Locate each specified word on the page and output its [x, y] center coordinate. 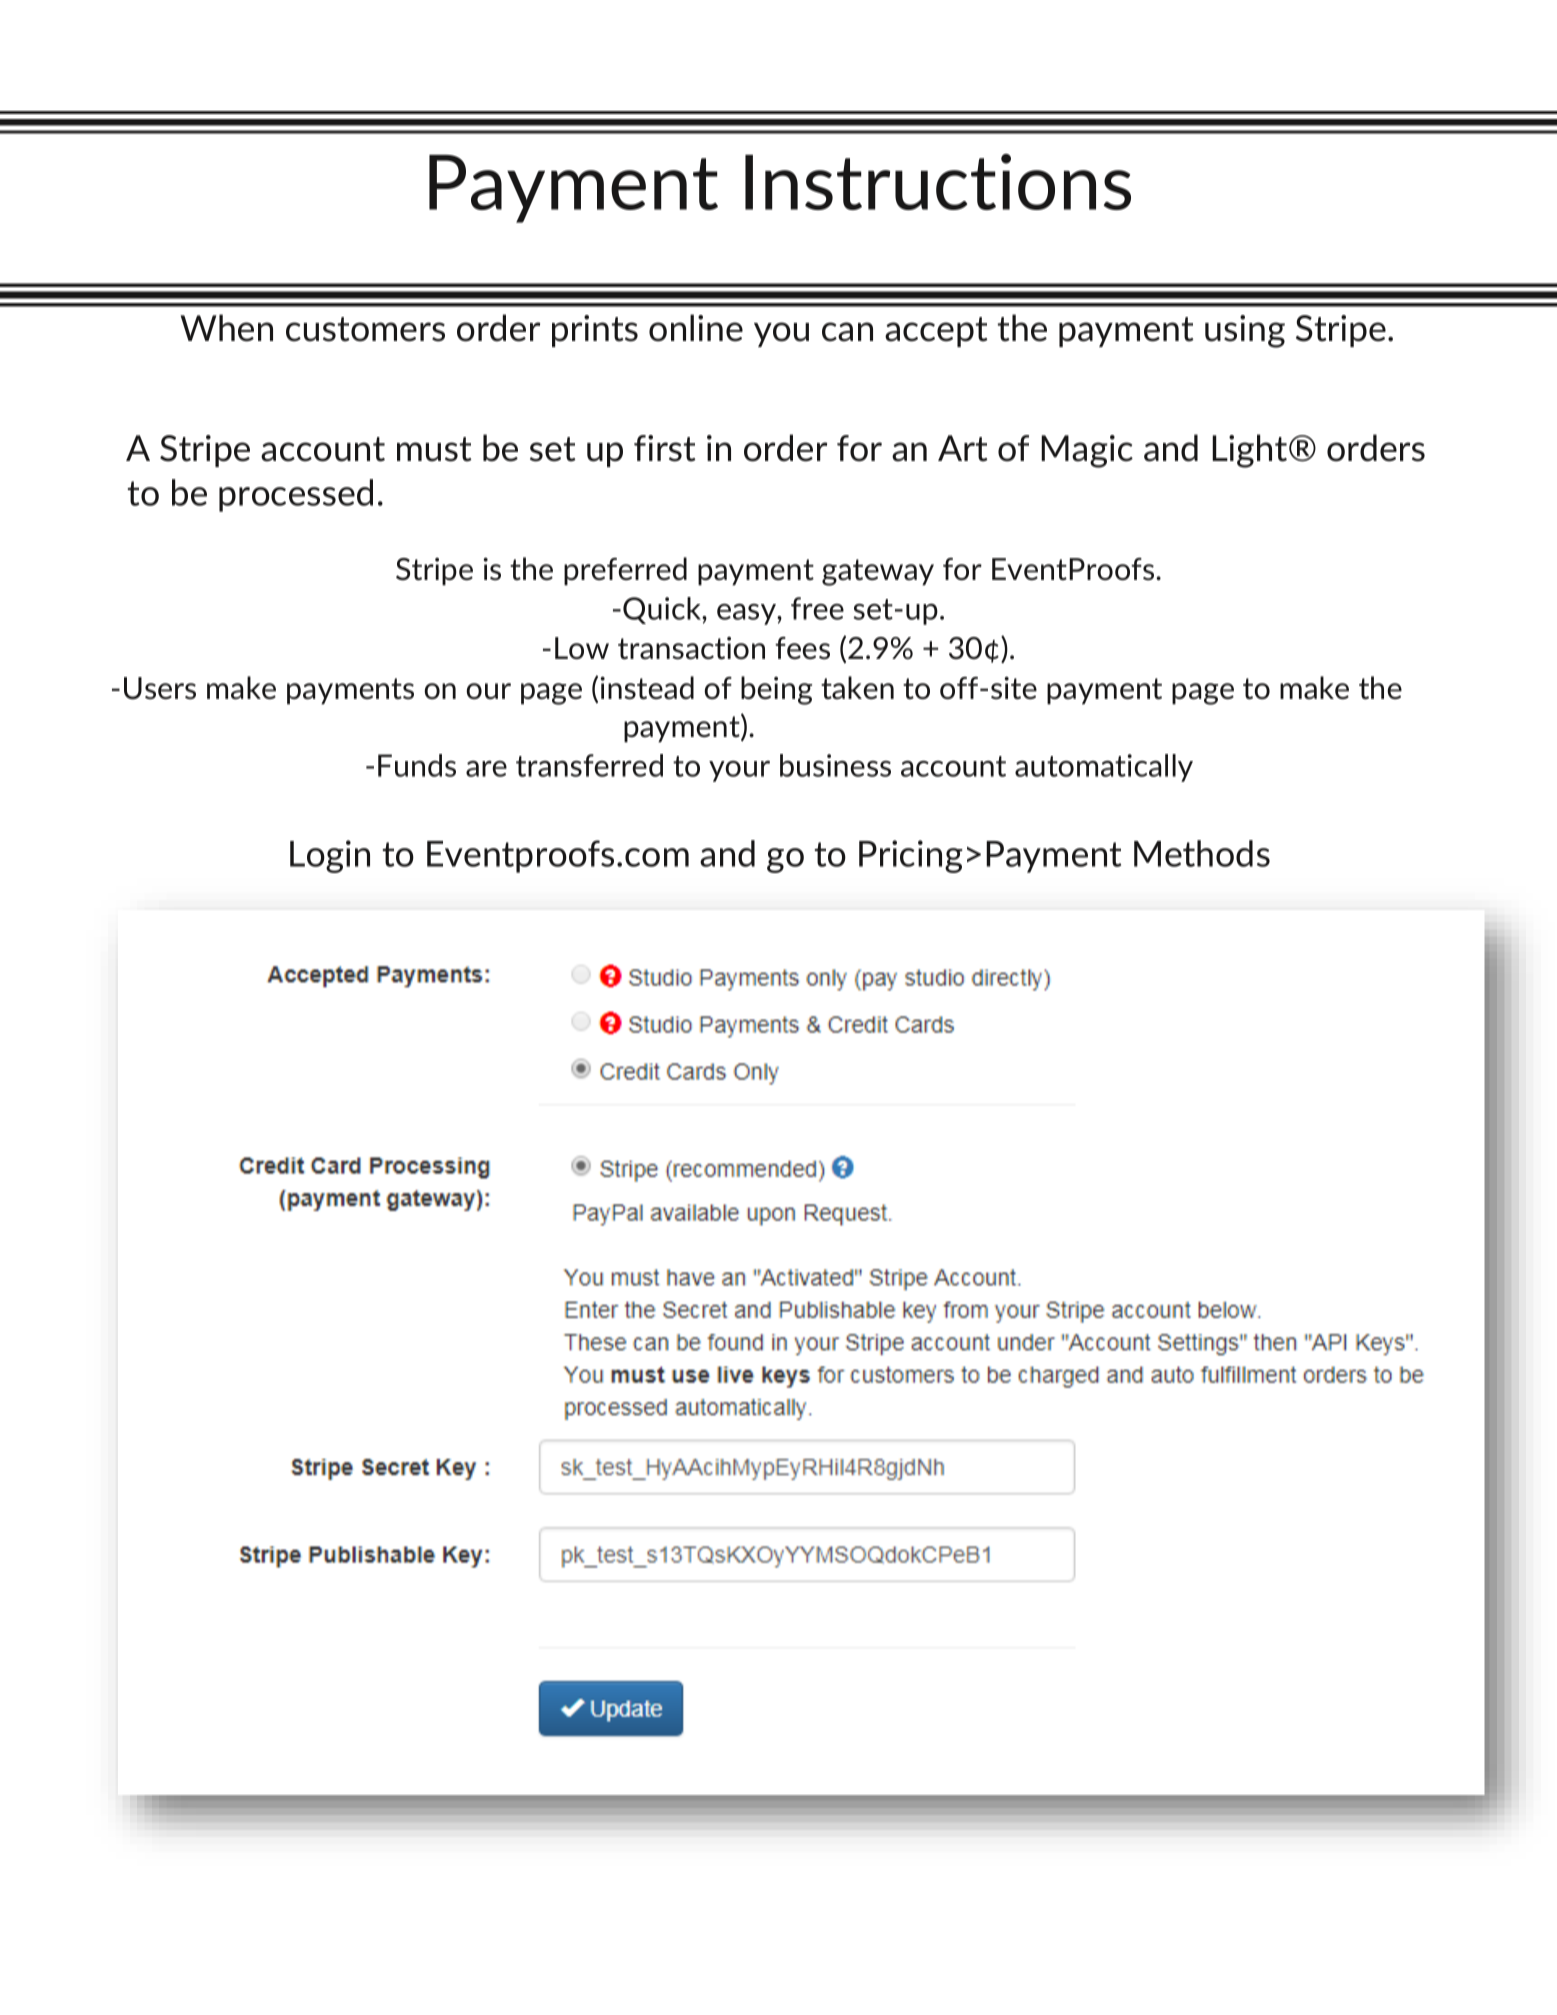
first [665, 448]
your [739, 771]
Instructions [938, 182]
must [434, 449]
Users [160, 688]
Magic [1087, 451]
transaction [691, 648]
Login [330, 856]
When [226, 328]
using [1245, 331]
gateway [878, 572]
